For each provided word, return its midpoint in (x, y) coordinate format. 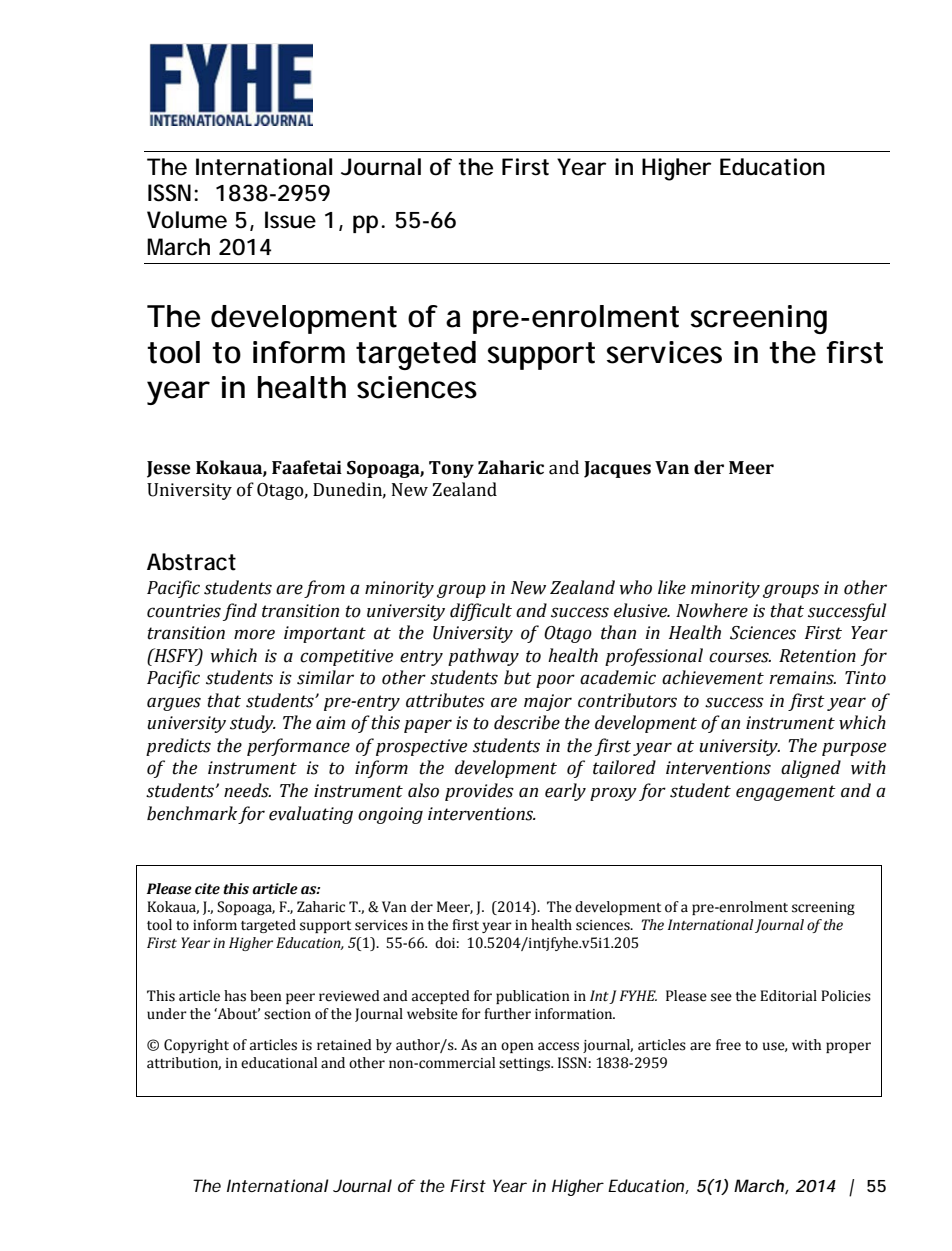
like (672, 587)
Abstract (191, 562)
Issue (290, 220)
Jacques (617, 469)
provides (479, 792)
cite (207, 889)
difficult (481, 612)
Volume (187, 220)
